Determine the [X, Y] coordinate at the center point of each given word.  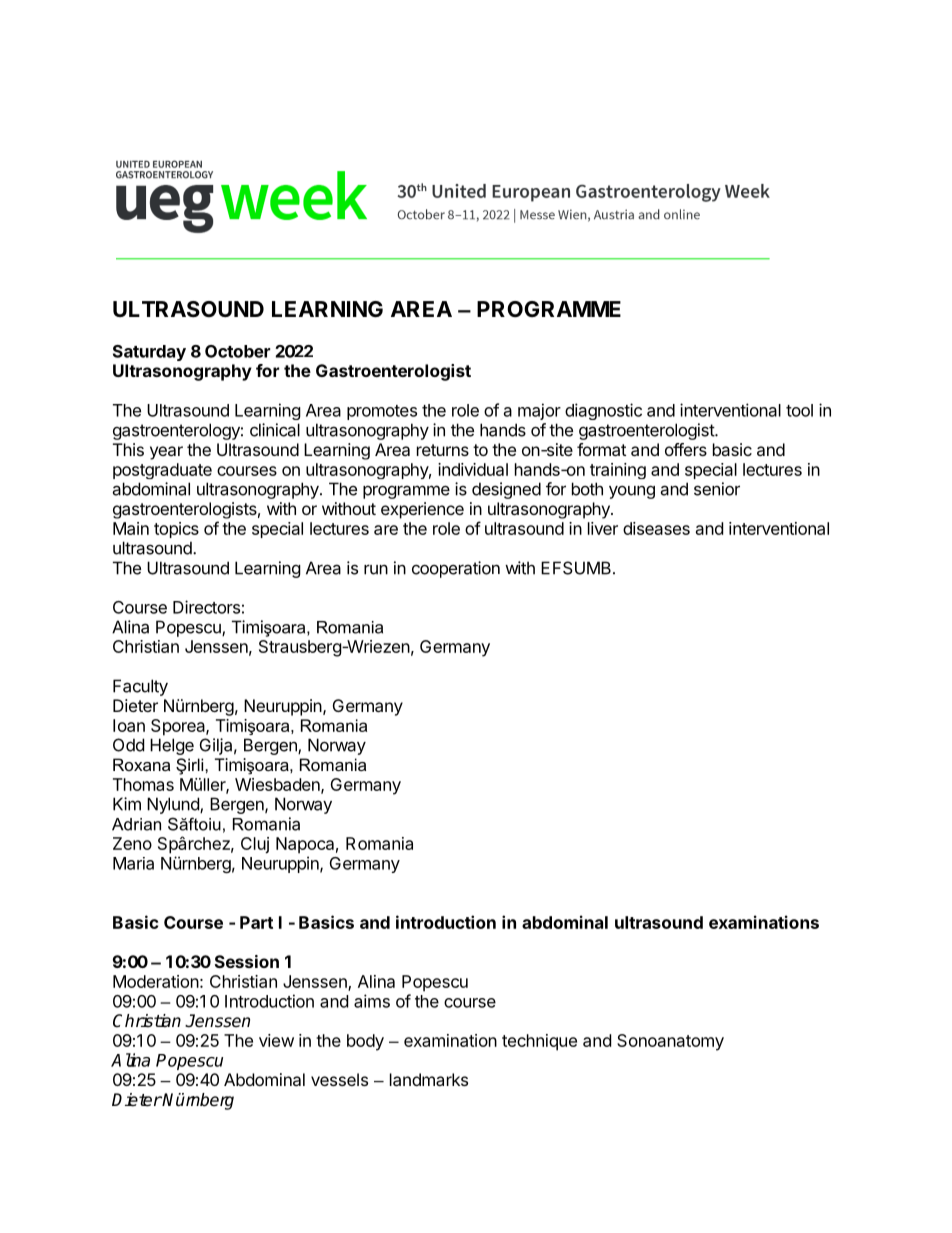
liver [603, 528]
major [539, 411]
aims [372, 1001]
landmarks [429, 1079]
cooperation [456, 569]
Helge [172, 746]
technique [539, 1042]
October [237, 351]
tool [799, 410]
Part [256, 922]
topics [176, 530]
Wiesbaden [278, 785]
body [365, 1042]
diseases [656, 528]
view [276, 1040]
